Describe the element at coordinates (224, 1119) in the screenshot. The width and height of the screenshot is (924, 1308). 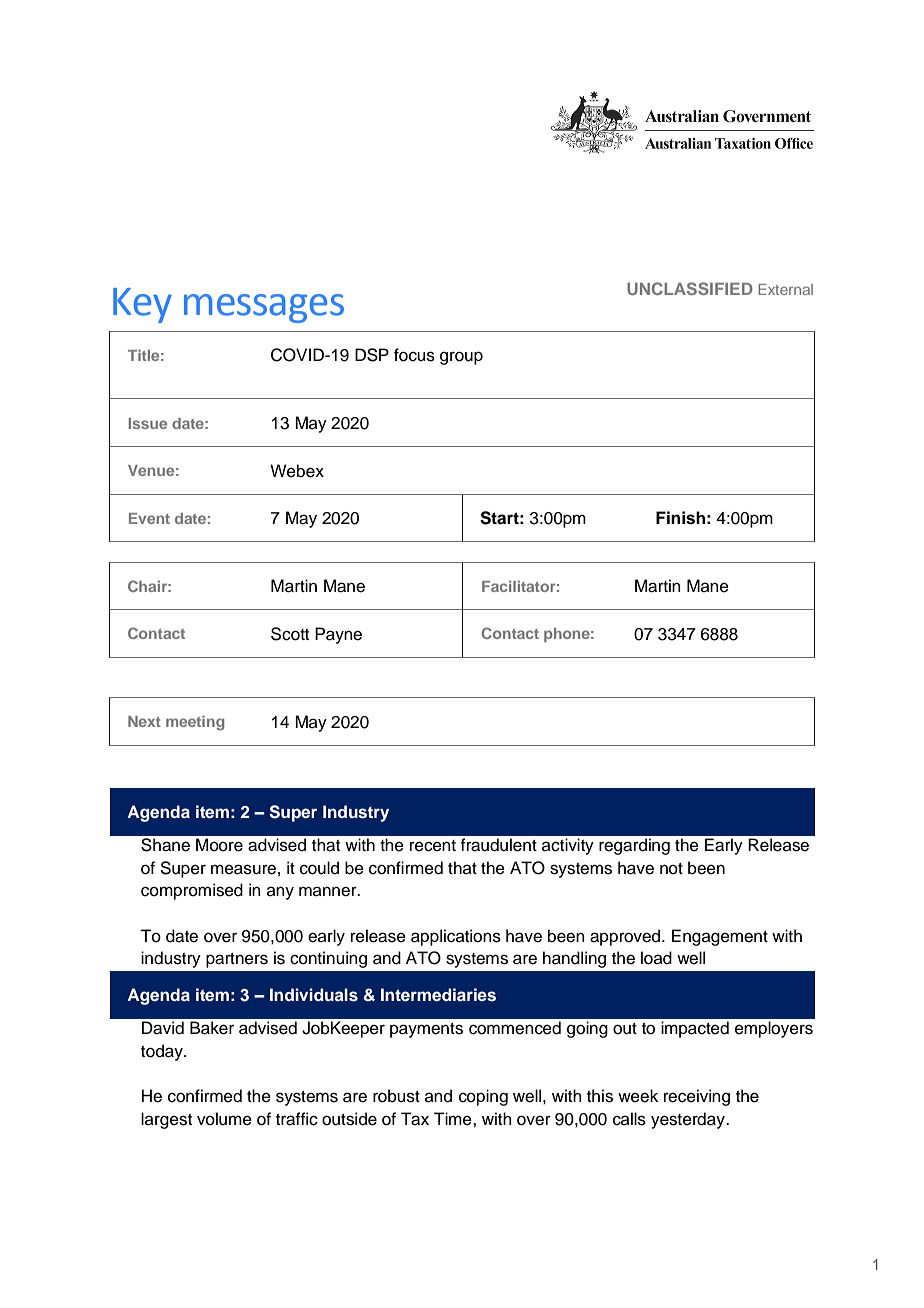
I see `volume` at that location.
